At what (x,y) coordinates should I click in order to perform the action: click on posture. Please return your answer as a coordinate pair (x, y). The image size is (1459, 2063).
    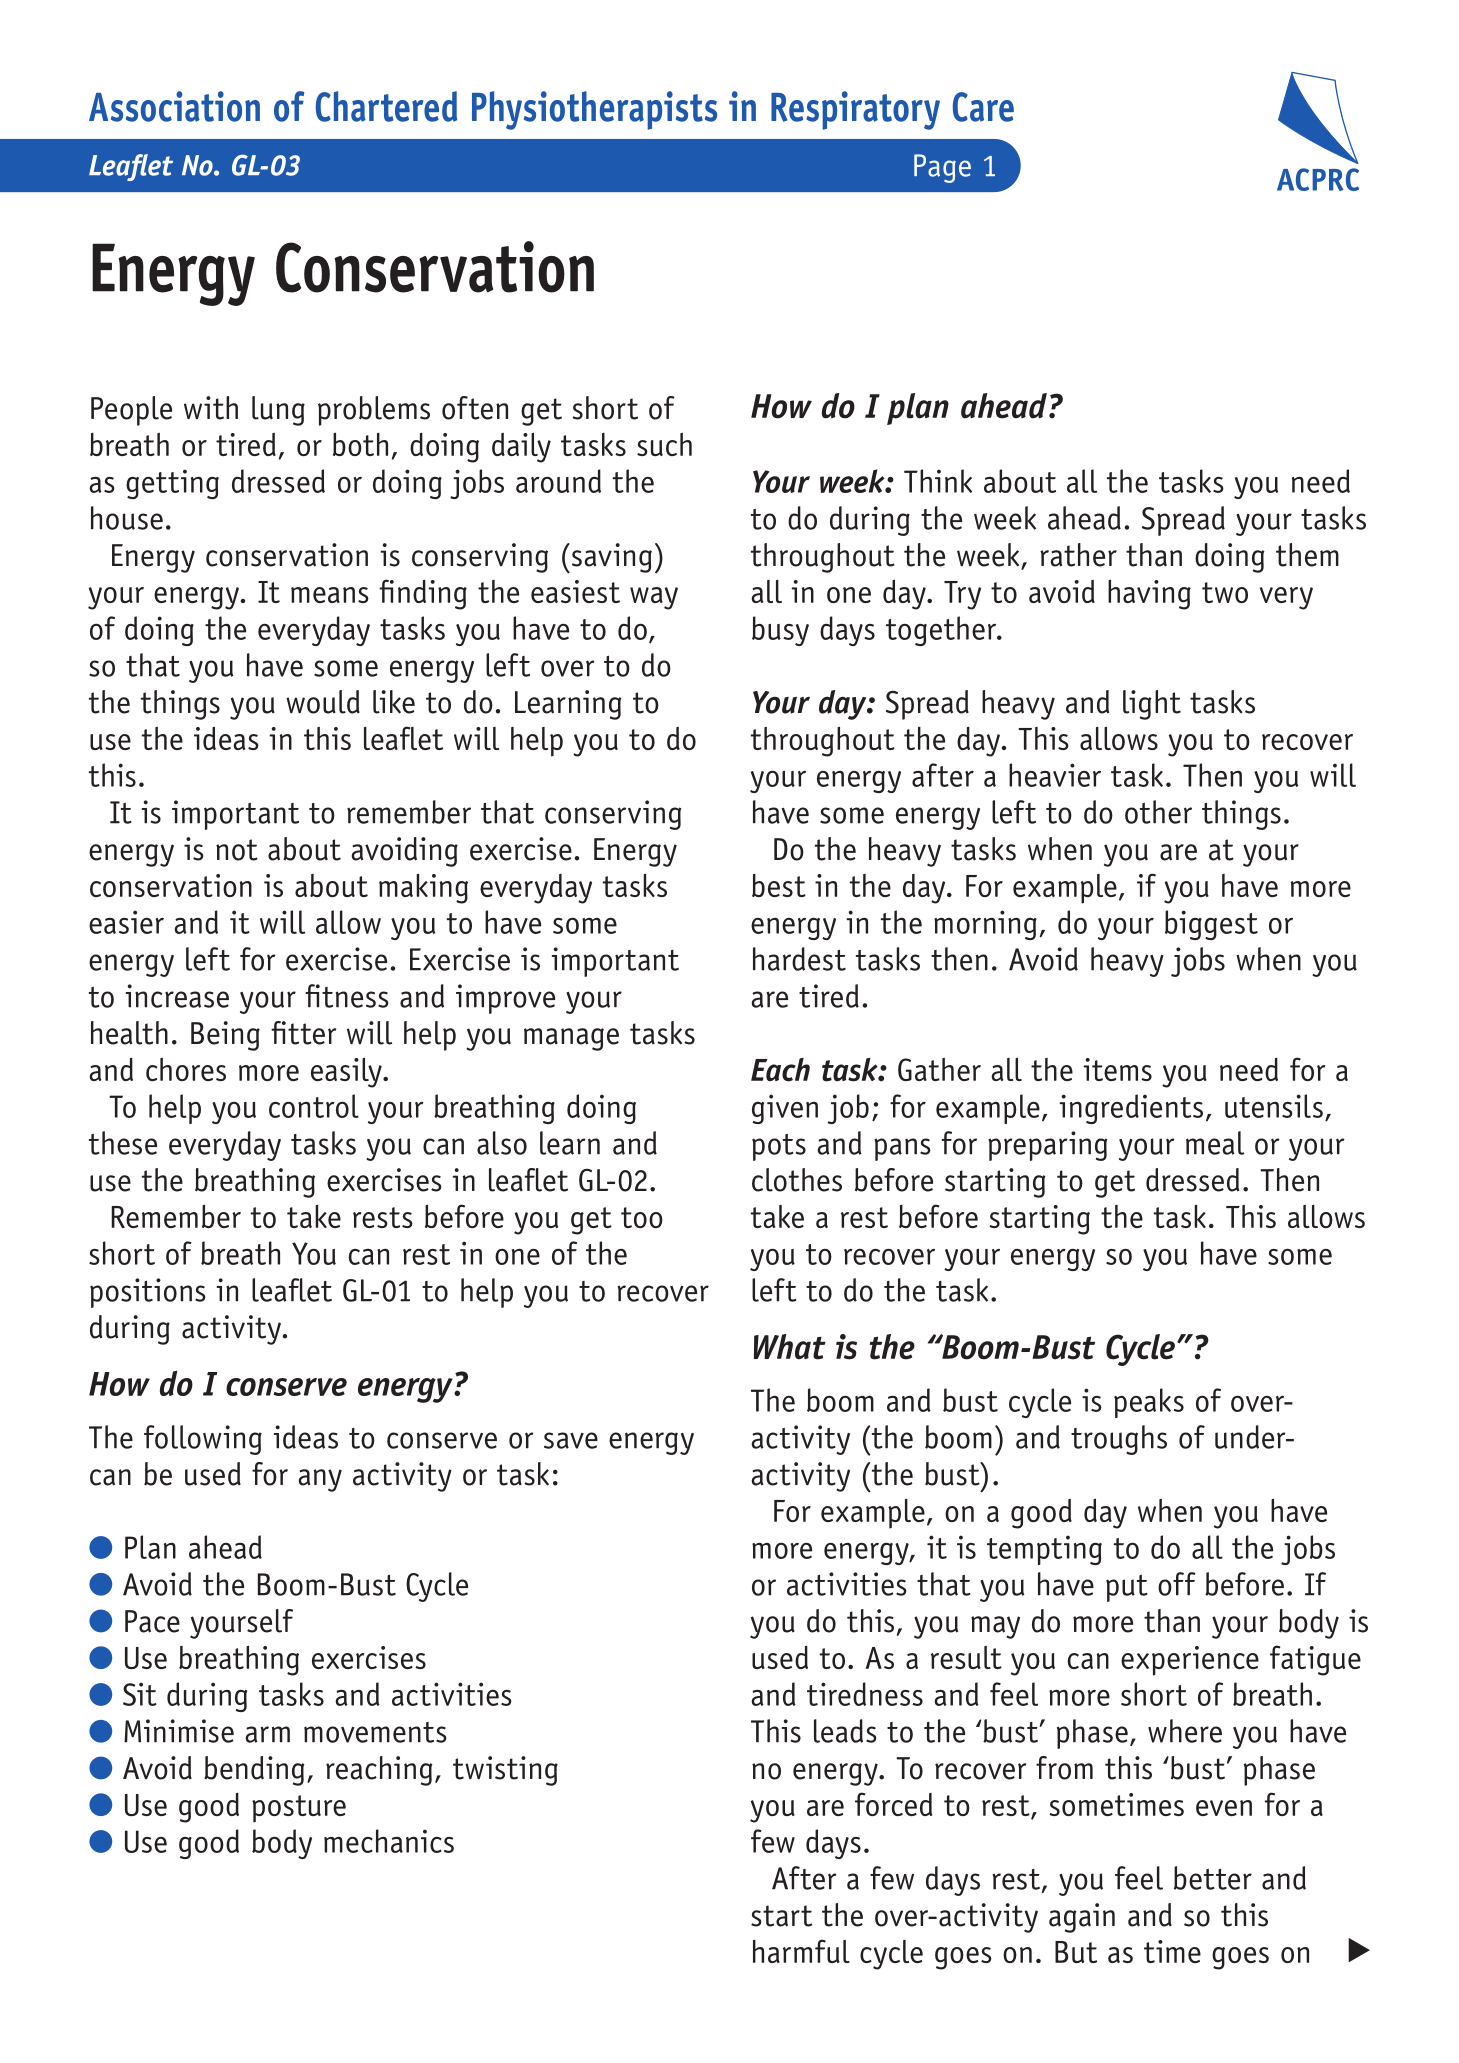
    Looking at the image, I should click on (299, 1809).
